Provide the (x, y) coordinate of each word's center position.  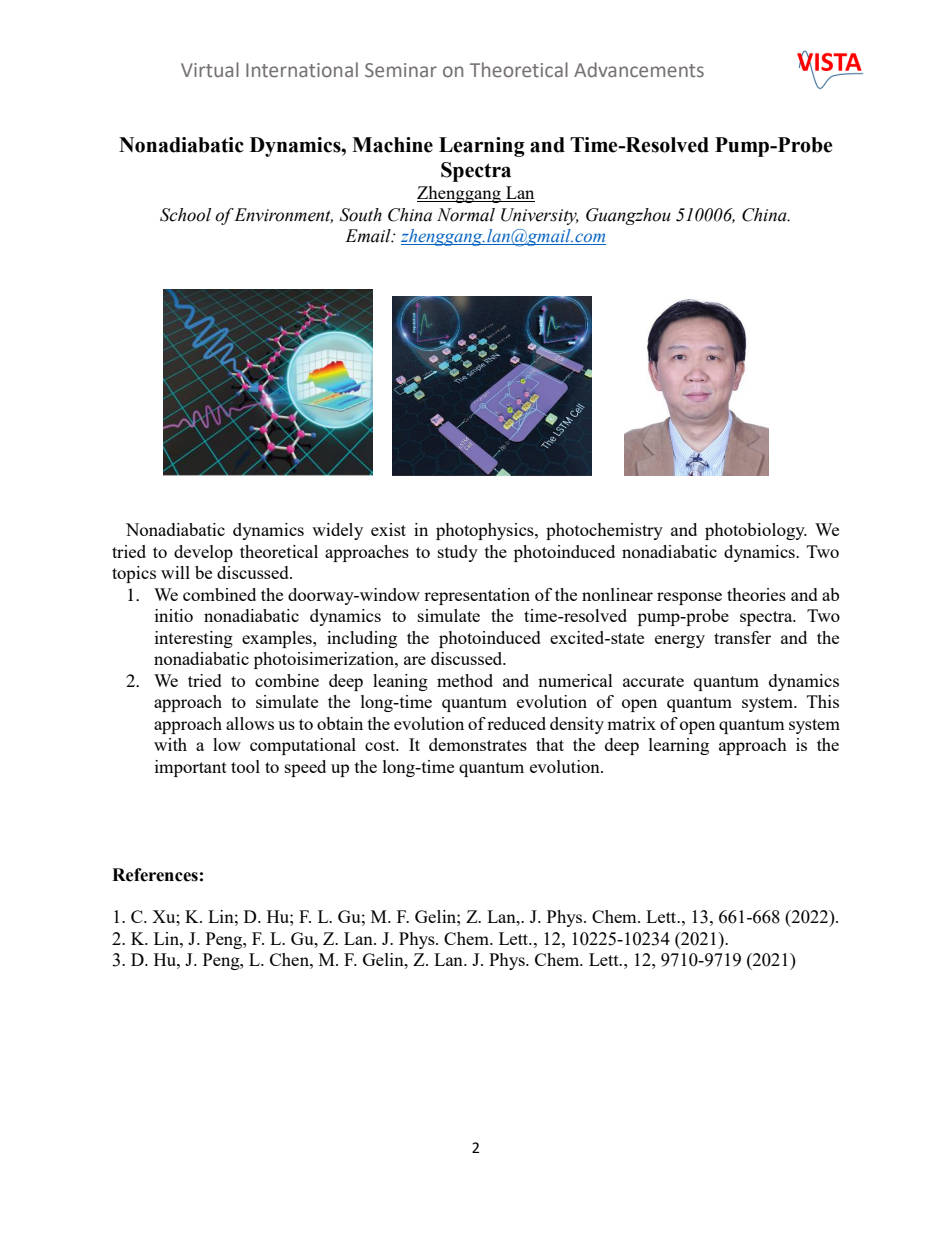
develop (203, 553)
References (155, 875)
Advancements (639, 70)
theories (756, 594)
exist (388, 529)
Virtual (210, 70)
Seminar (401, 70)
